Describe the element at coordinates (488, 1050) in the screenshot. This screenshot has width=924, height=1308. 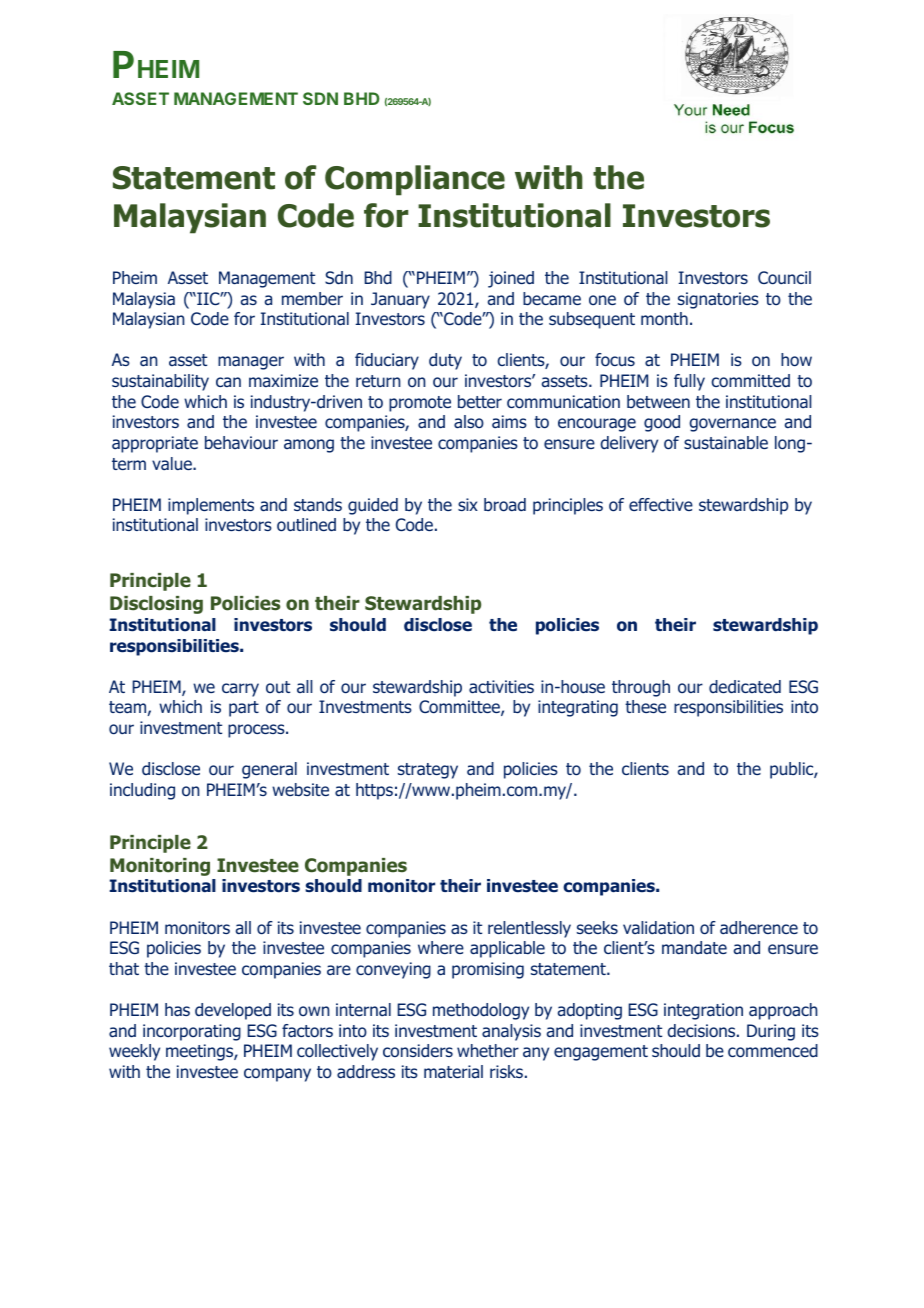
I see `whether` at that location.
